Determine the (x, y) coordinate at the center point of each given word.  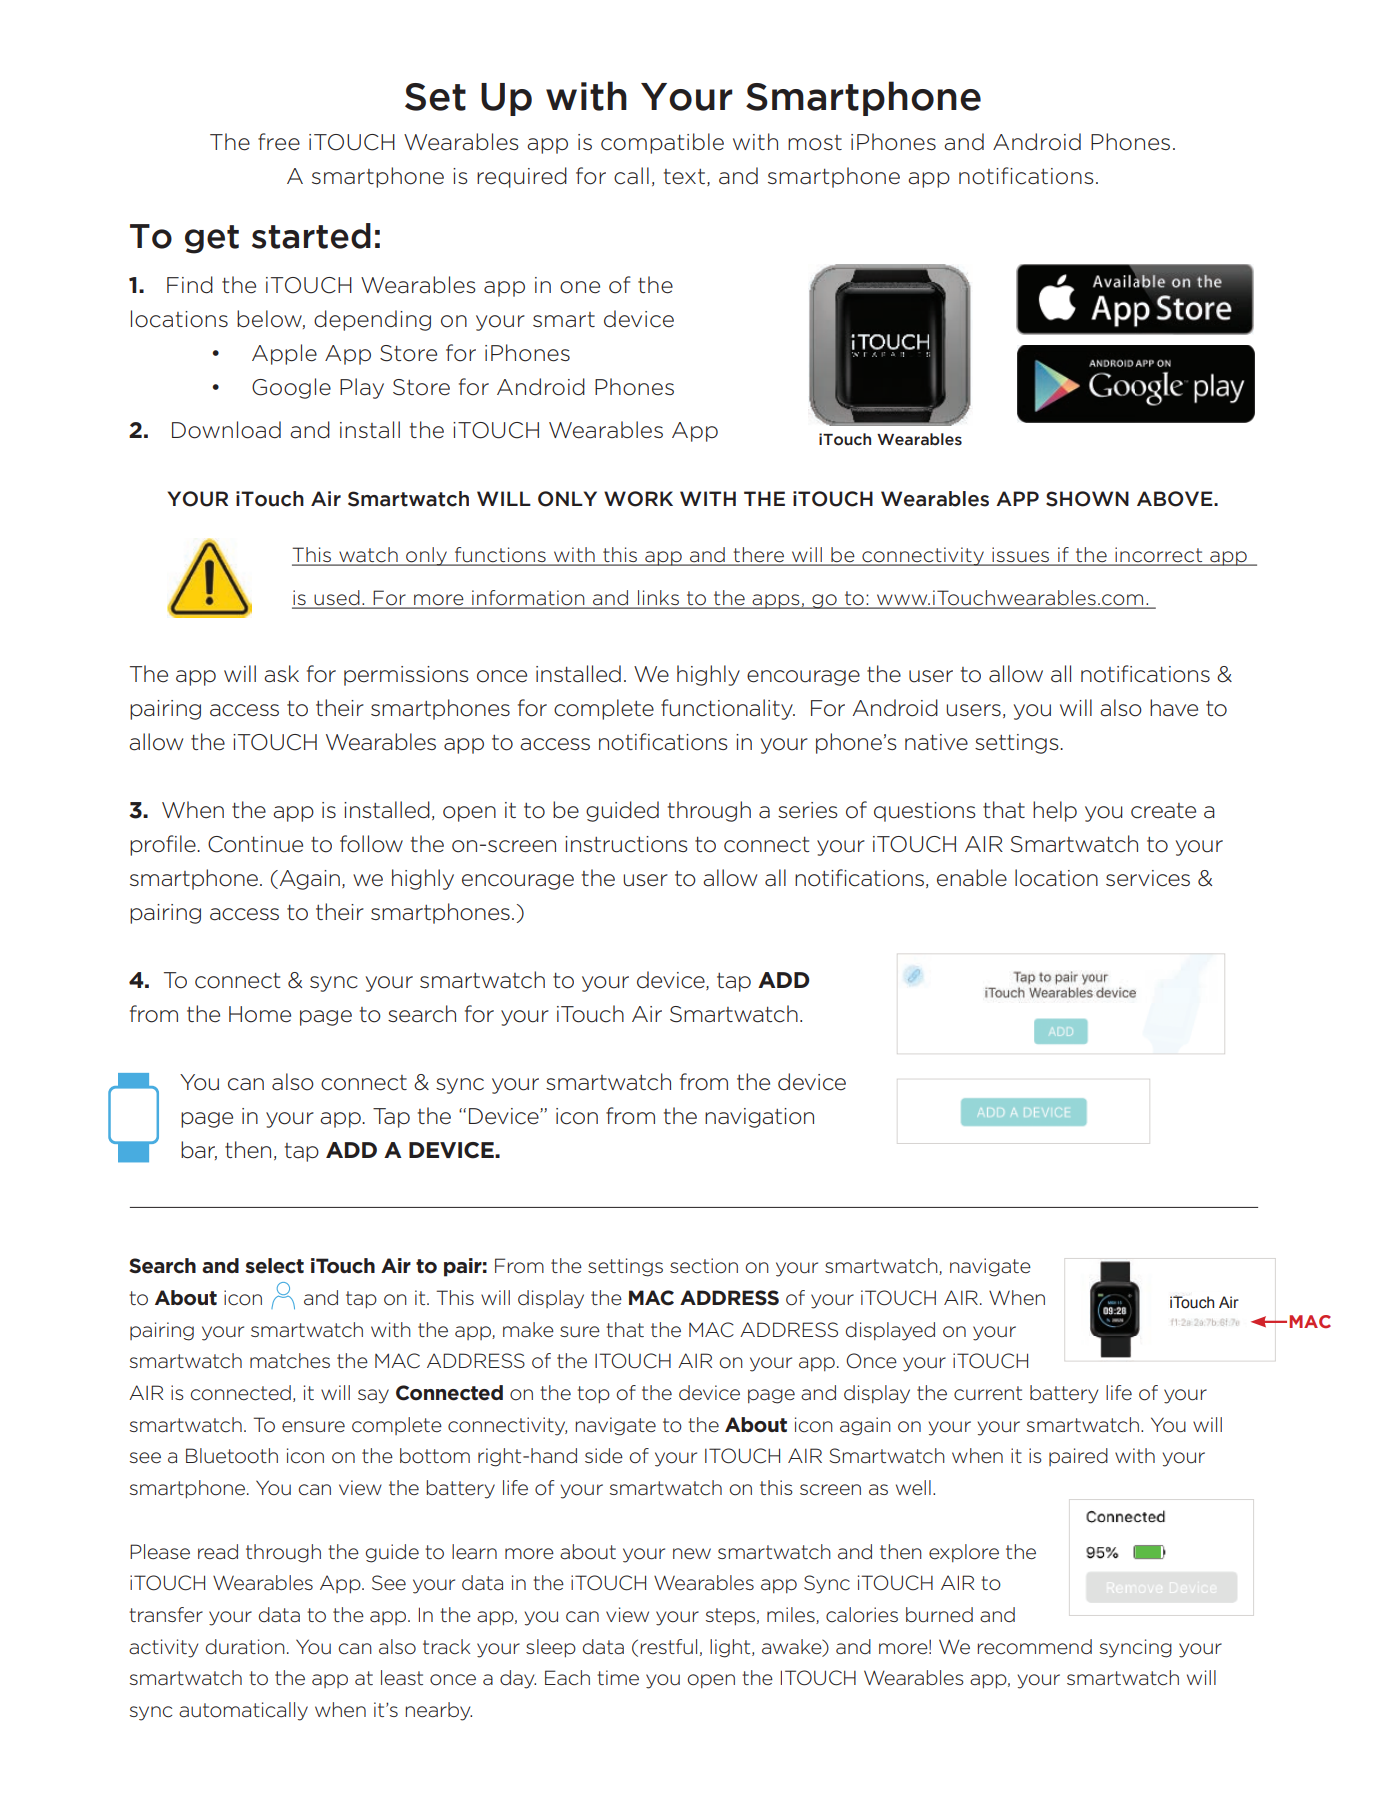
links (658, 599)
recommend (1035, 1647)
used (337, 599)
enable (972, 878)
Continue (255, 844)
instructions (626, 844)
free (279, 142)
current (988, 1393)
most (815, 143)
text (684, 177)
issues (1021, 556)
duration (245, 1647)
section (704, 1266)
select (274, 1266)
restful (669, 1647)
